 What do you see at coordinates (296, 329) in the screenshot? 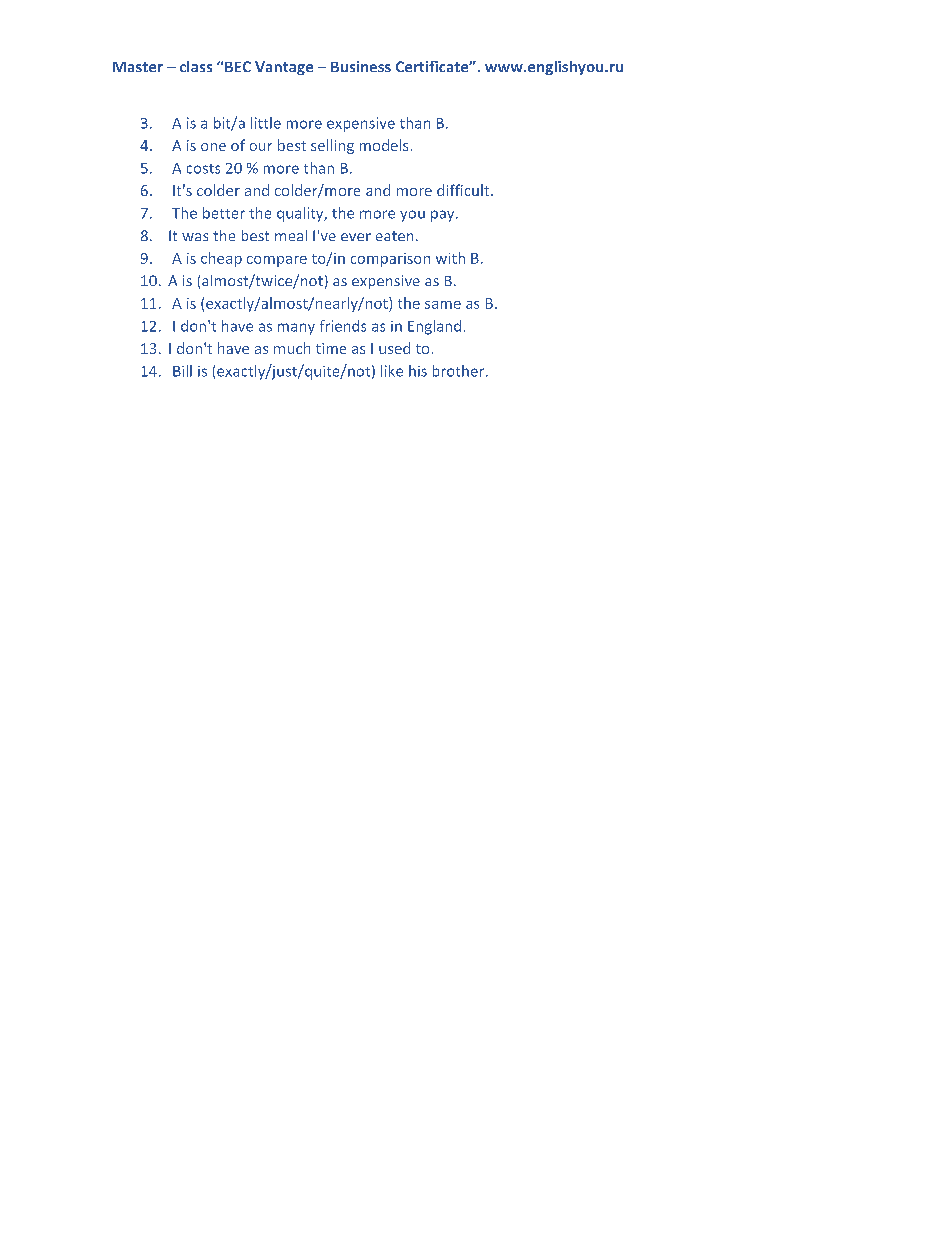
I see `many` at bounding box center [296, 329].
